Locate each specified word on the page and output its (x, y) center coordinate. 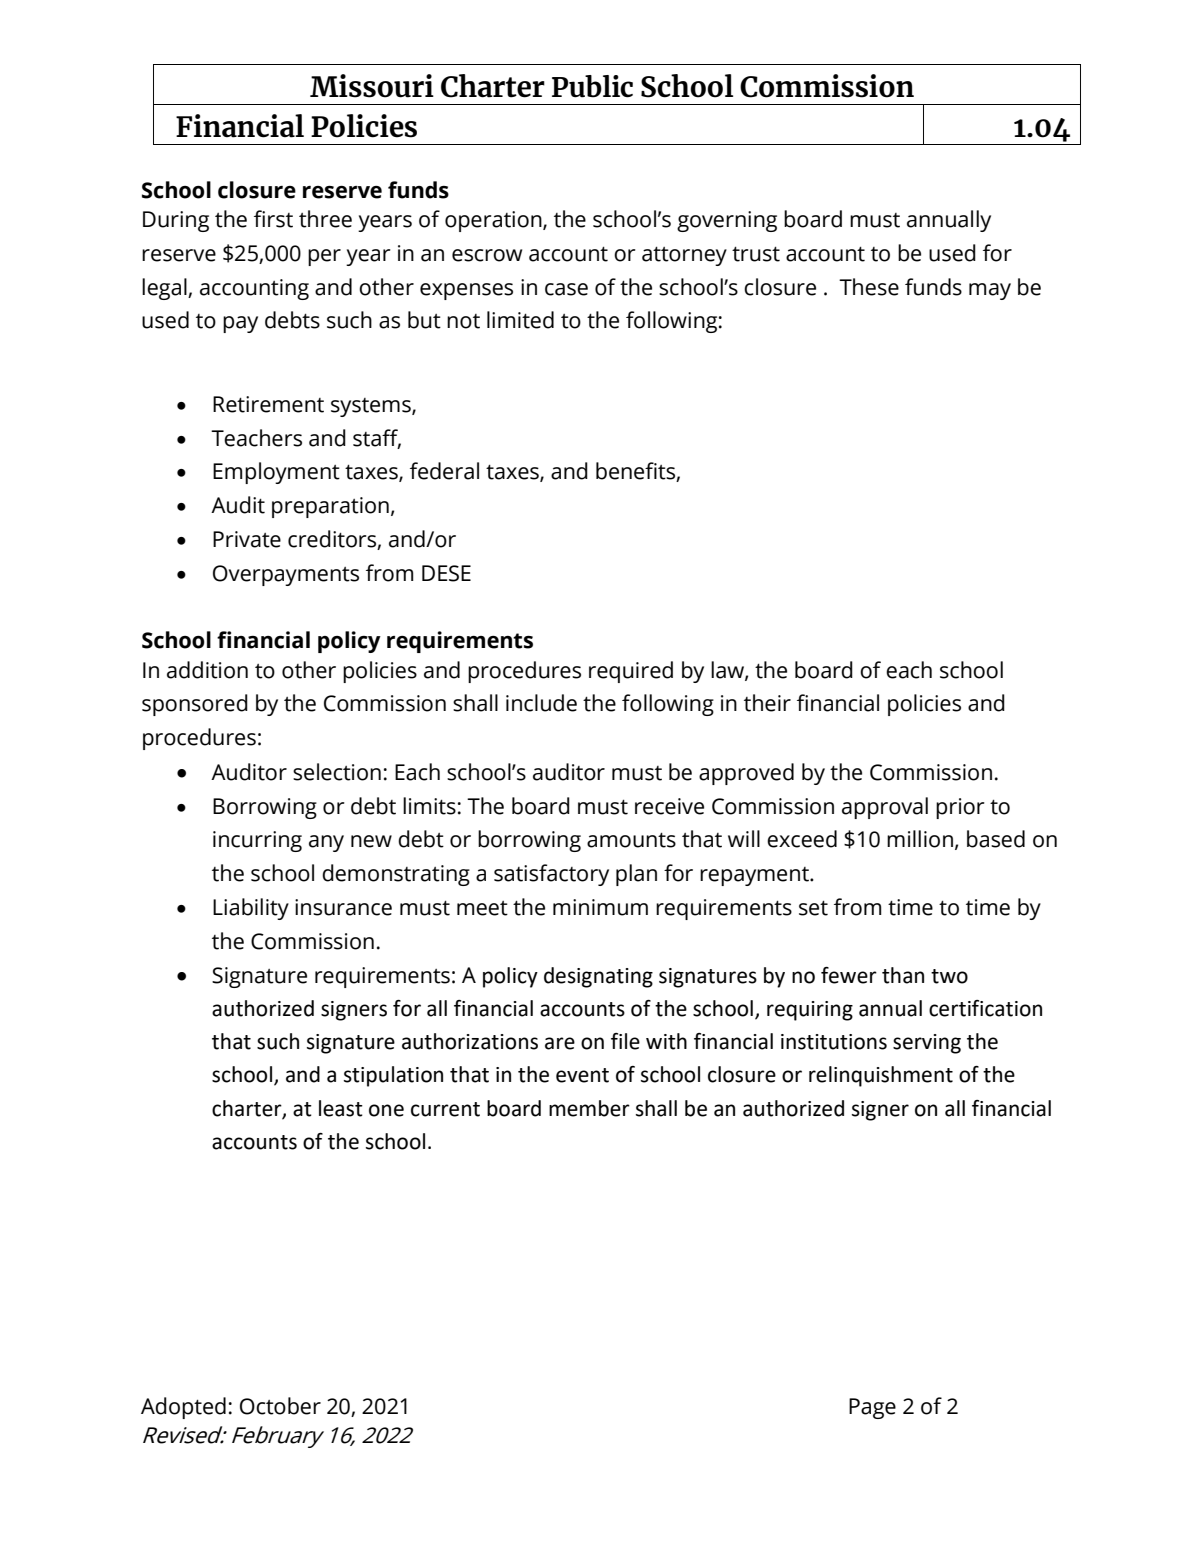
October (280, 1406)
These (869, 287)
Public (592, 86)
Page (872, 1408)
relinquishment (881, 1076)
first (273, 219)
